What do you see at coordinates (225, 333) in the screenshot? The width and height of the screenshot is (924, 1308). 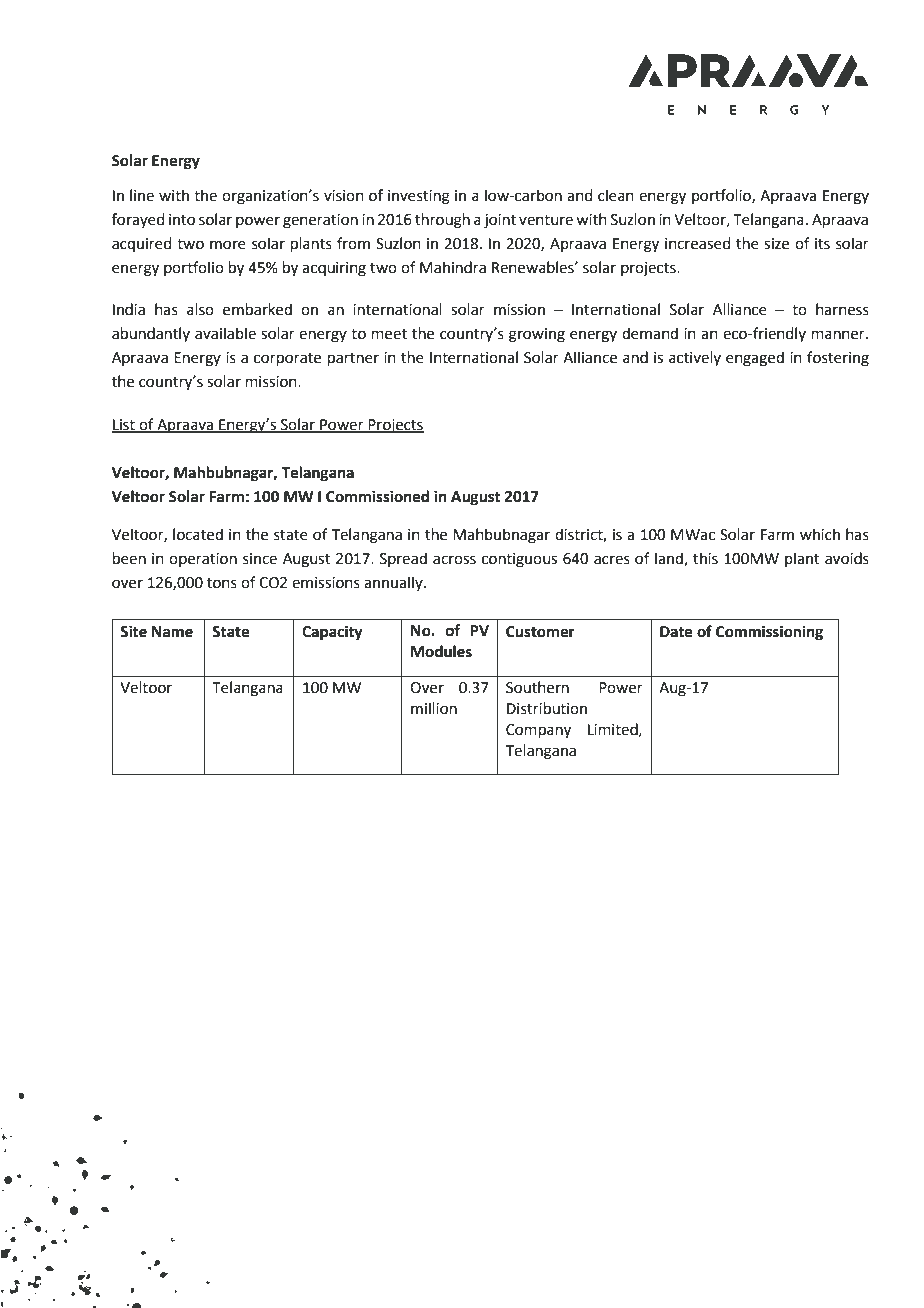 I see `available` at bounding box center [225, 333].
